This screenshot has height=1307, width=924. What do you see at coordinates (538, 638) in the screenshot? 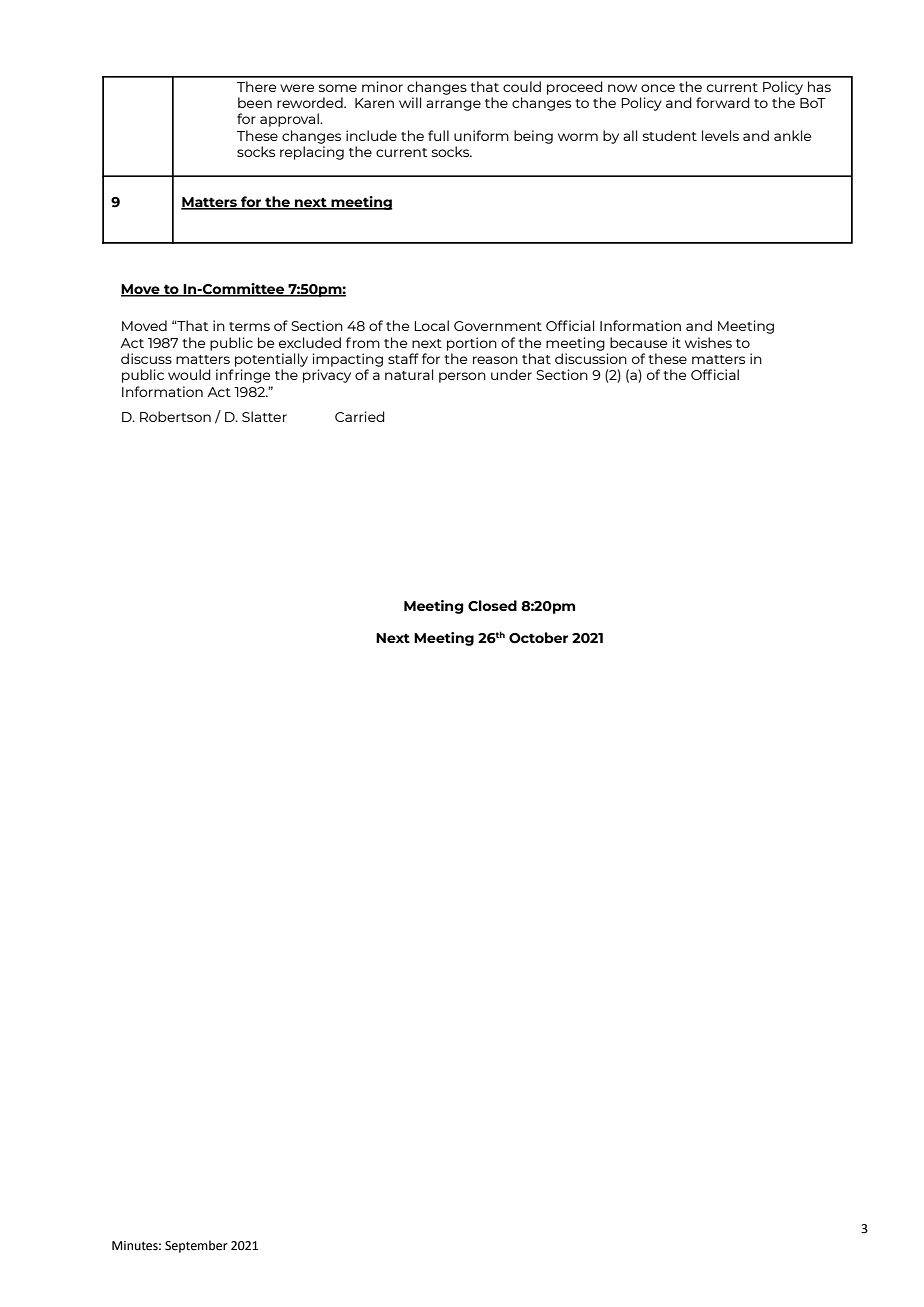
I see `October` at bounding box center [538, 638].
